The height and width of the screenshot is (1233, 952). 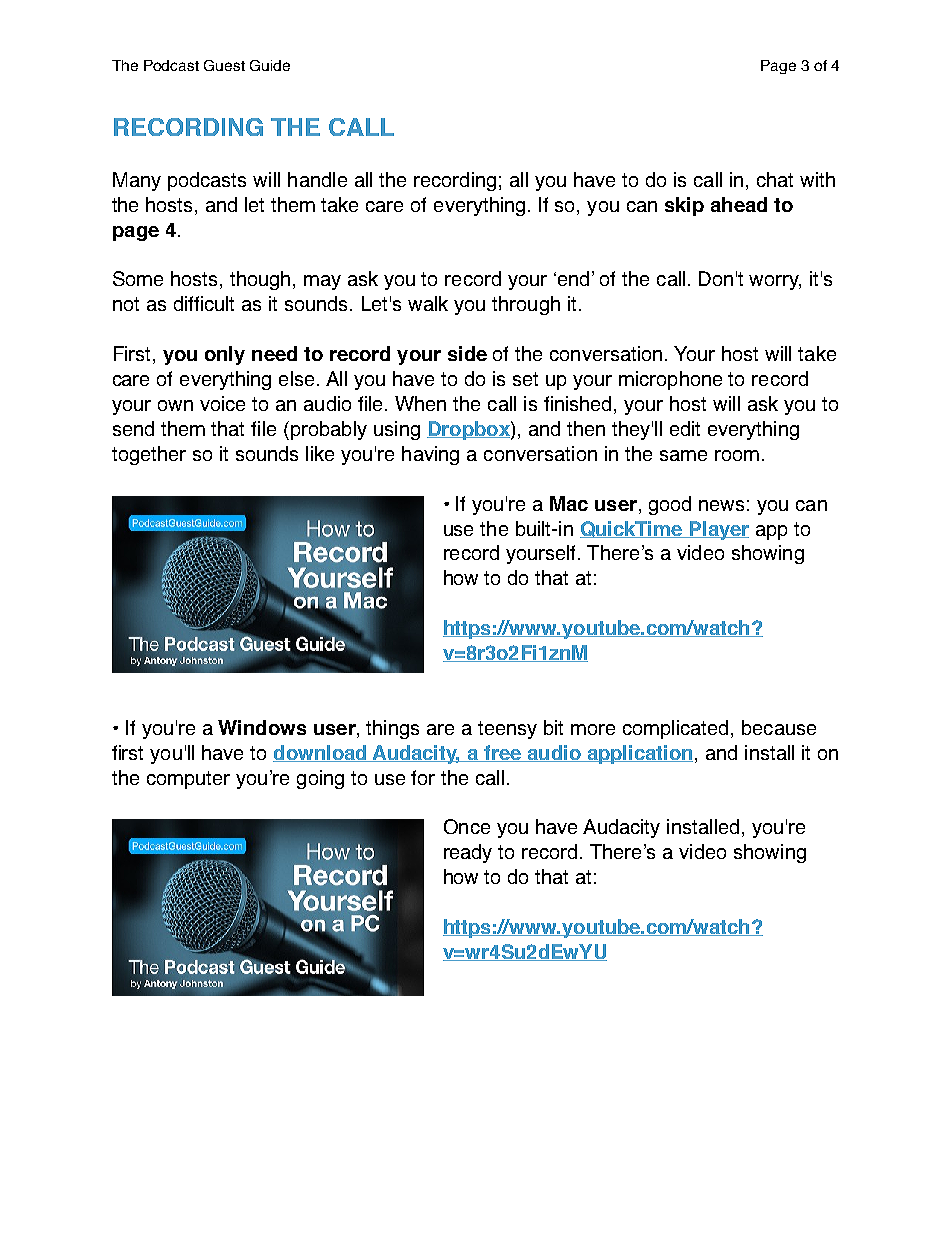 I want to click on chat, so click(x=775, y=179).
